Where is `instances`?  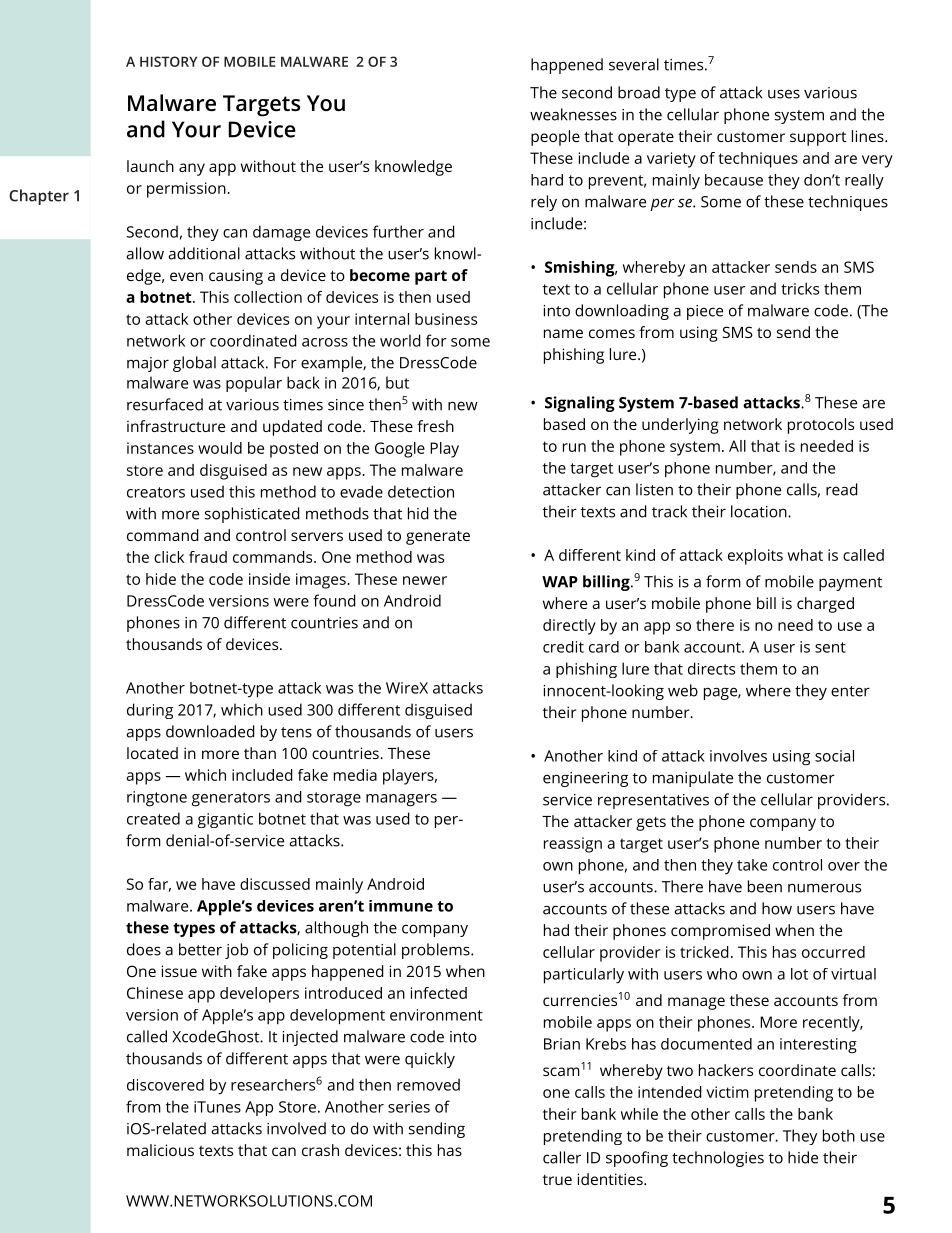 instances is located at coordinates (160, 448).
